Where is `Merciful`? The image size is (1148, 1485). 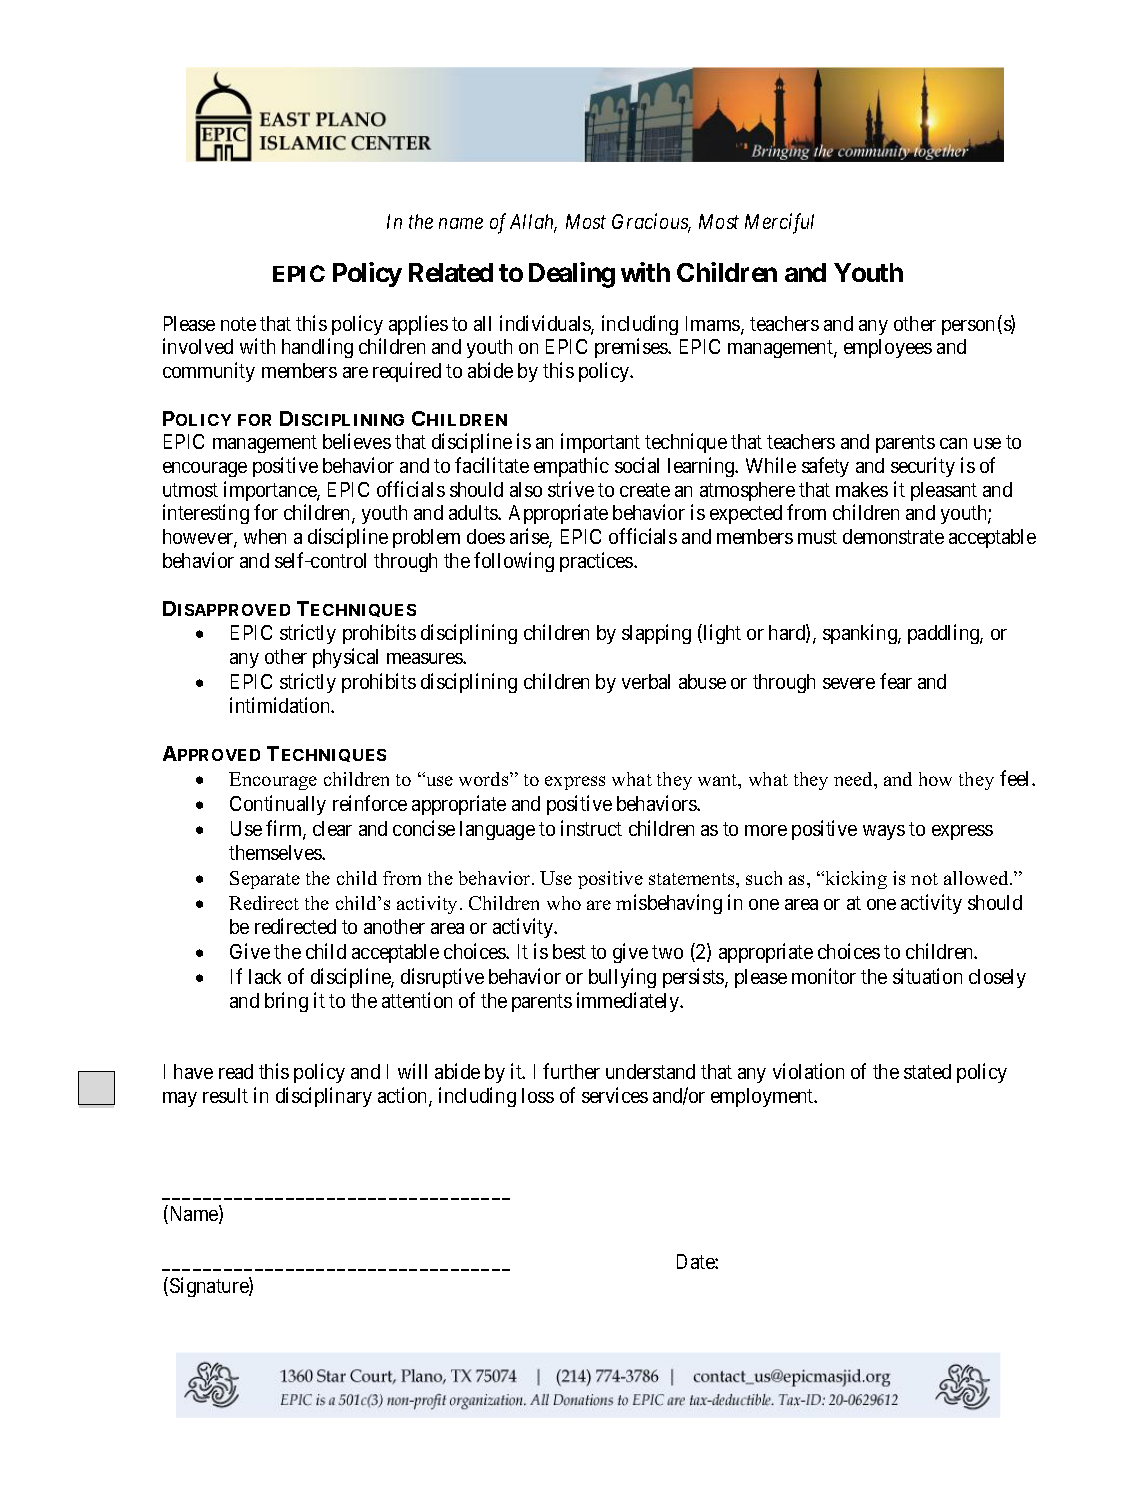 Merciful is located at coordinates (779, 223).
